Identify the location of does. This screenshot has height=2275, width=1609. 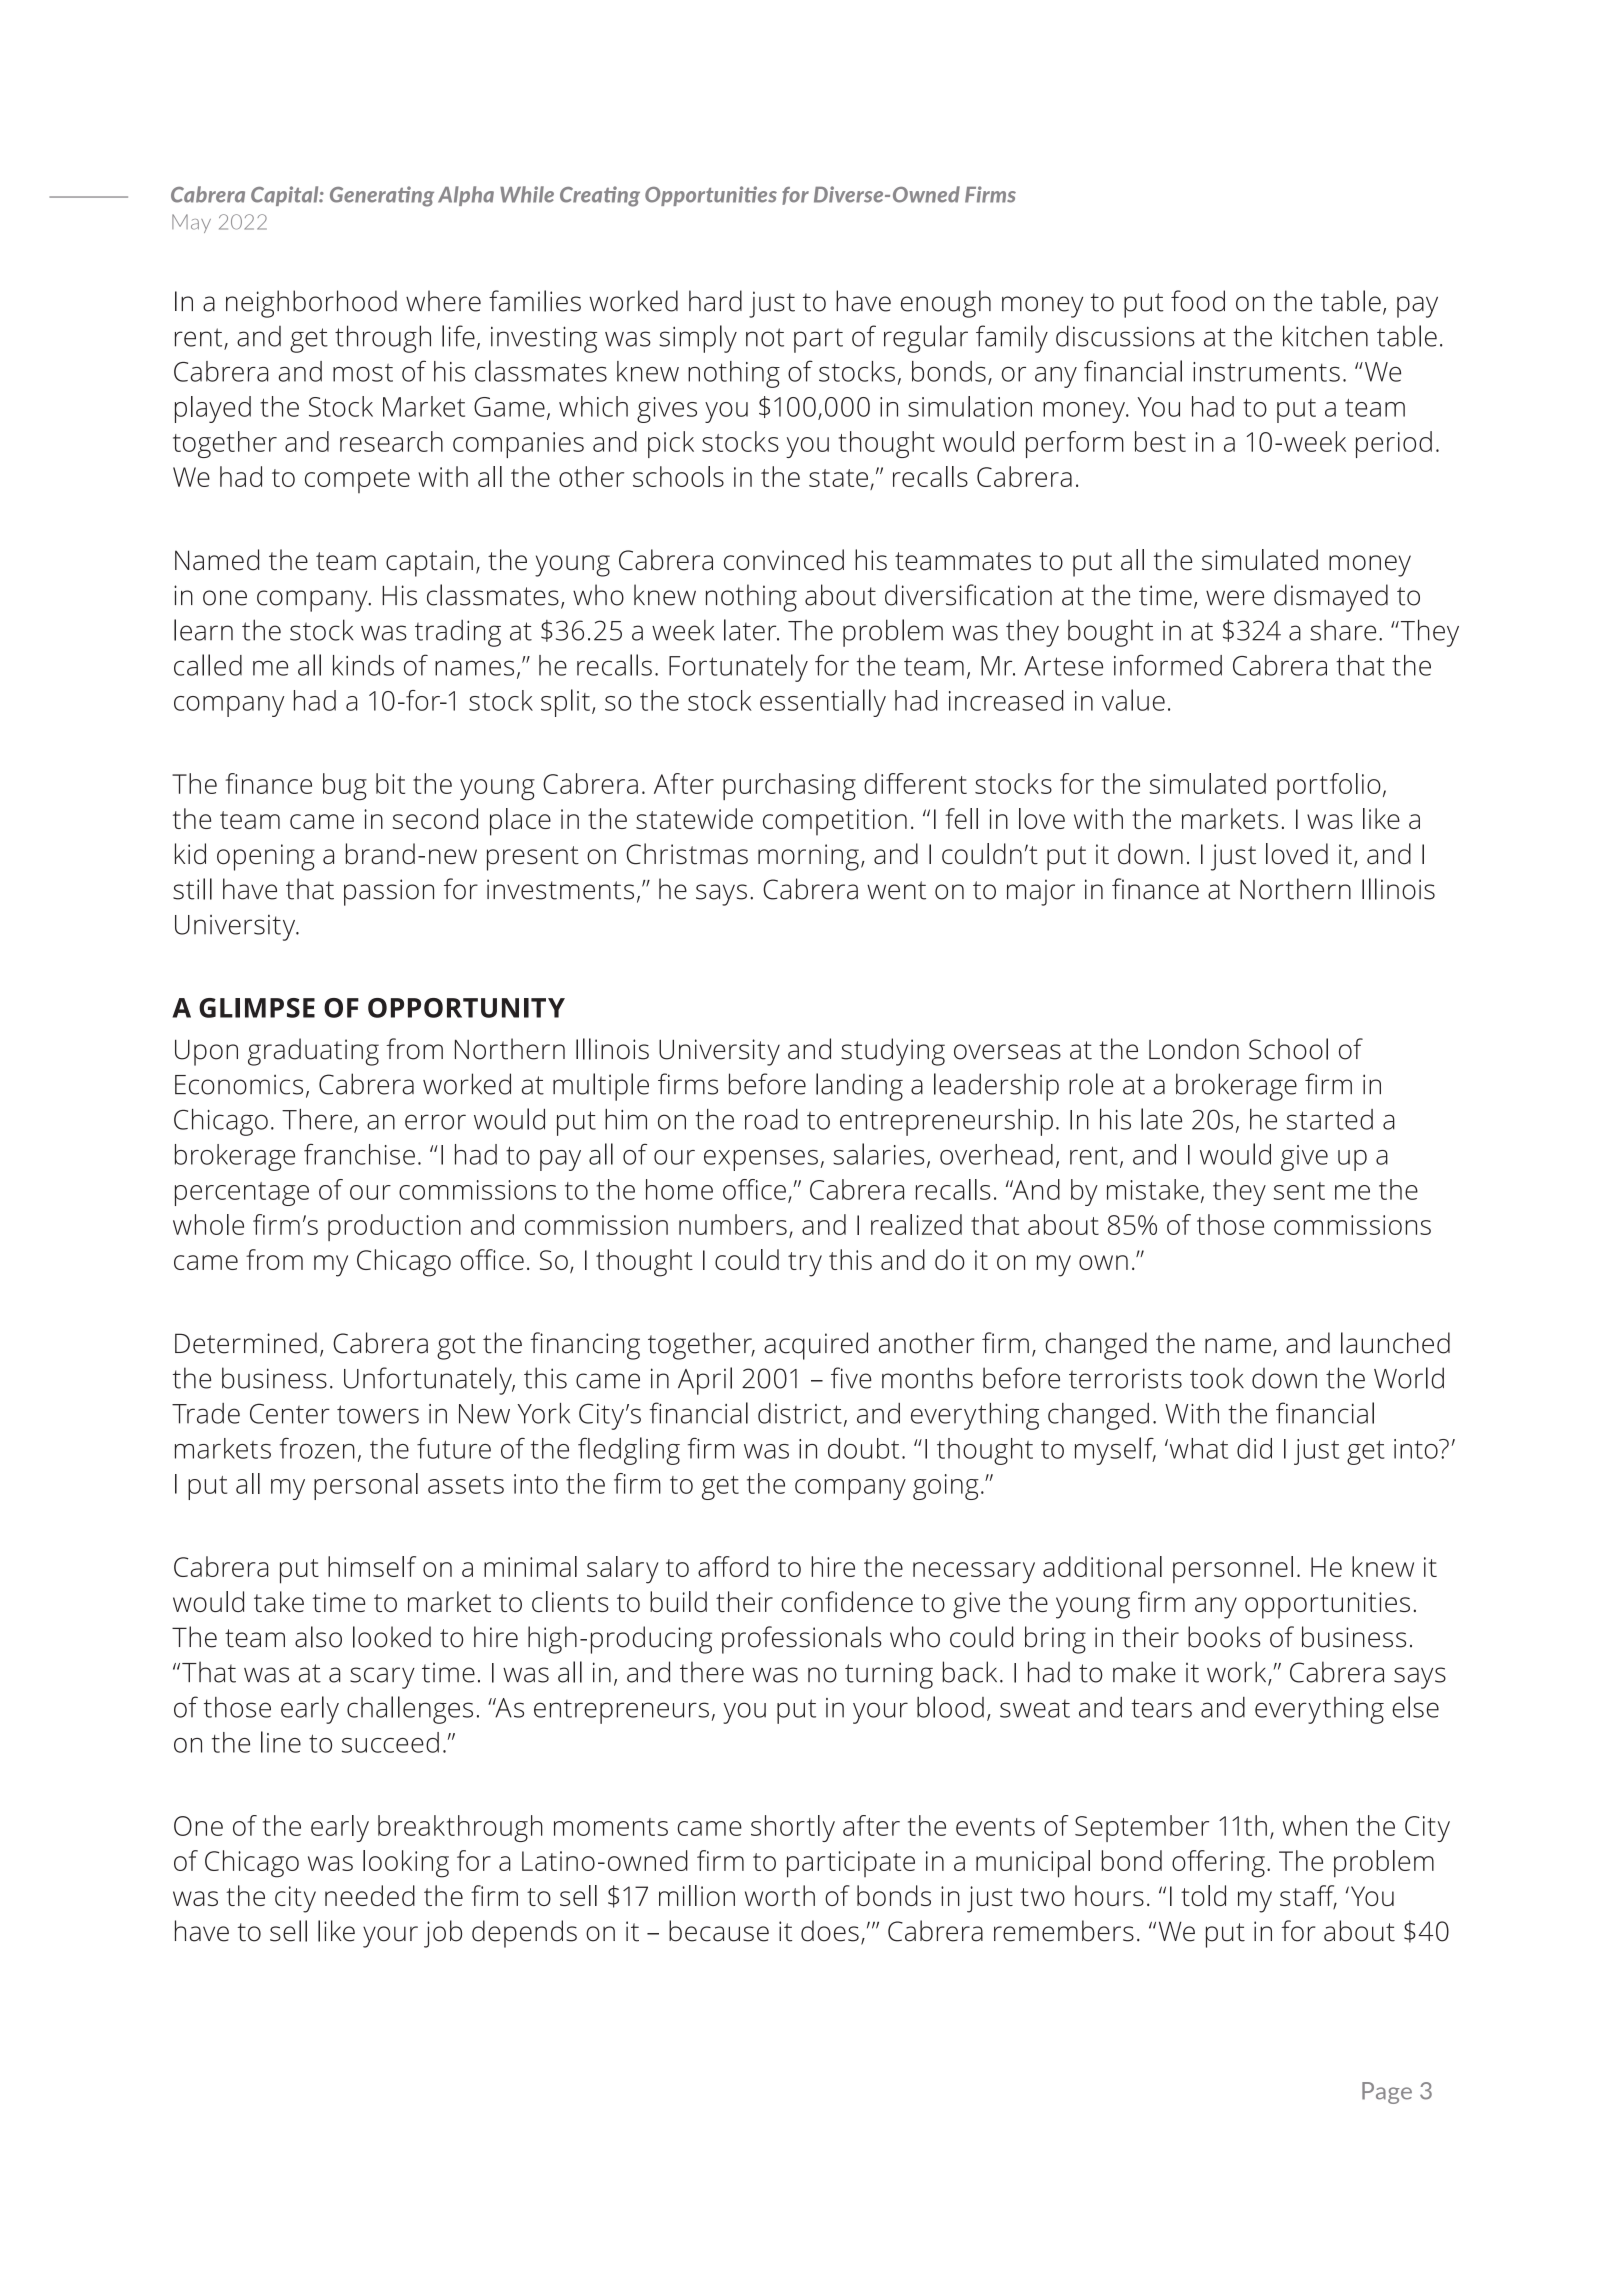
(830, 1931).
